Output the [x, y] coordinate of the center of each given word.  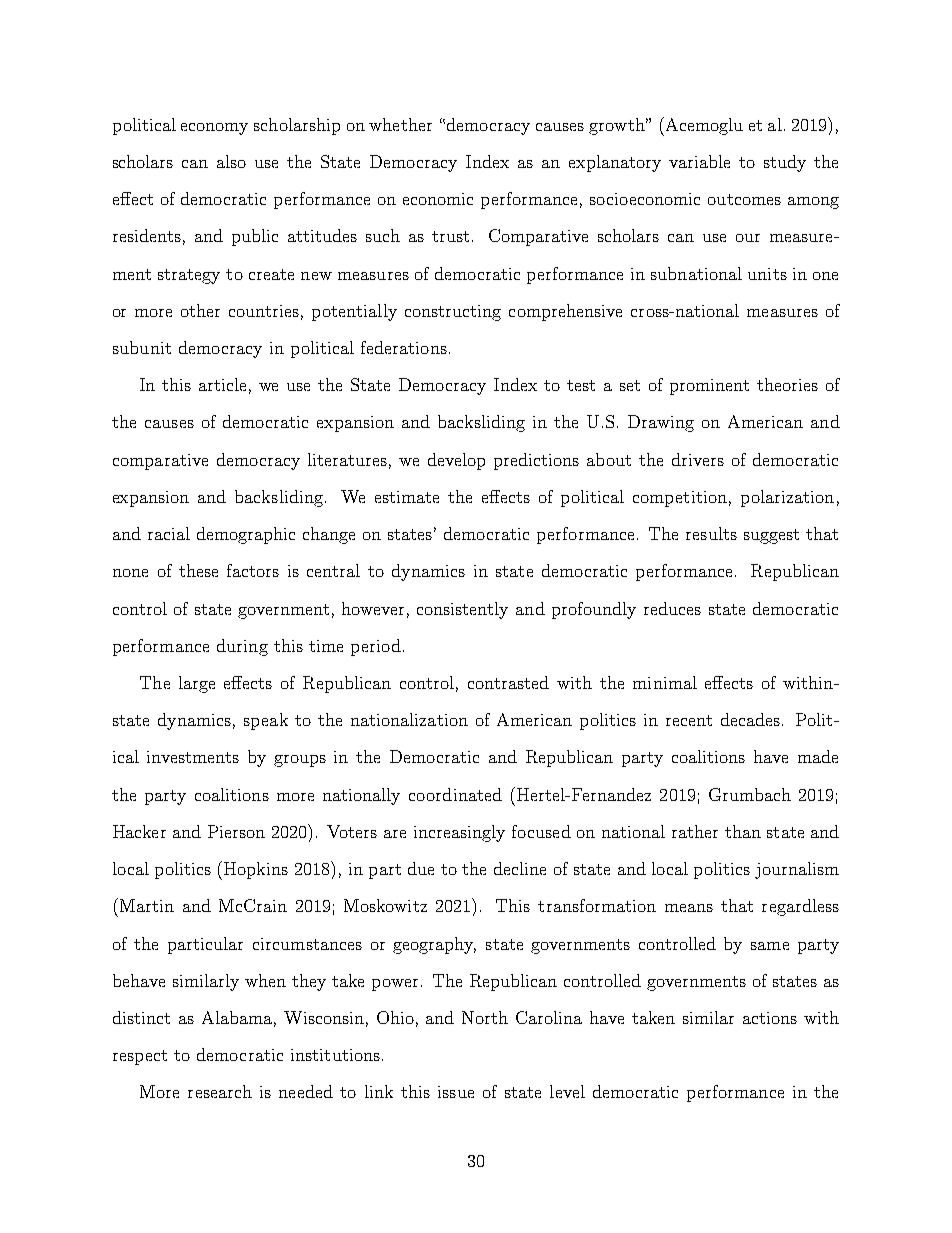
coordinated [455, 794]
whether [400, 124]
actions [770, 1018]
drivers [698, 459]
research [220, 1091]
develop [456, 461]
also [231, 161]
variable [699, 161]
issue [456, 1092]
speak [266, 721]
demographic [246, 535]
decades [750, 719]
